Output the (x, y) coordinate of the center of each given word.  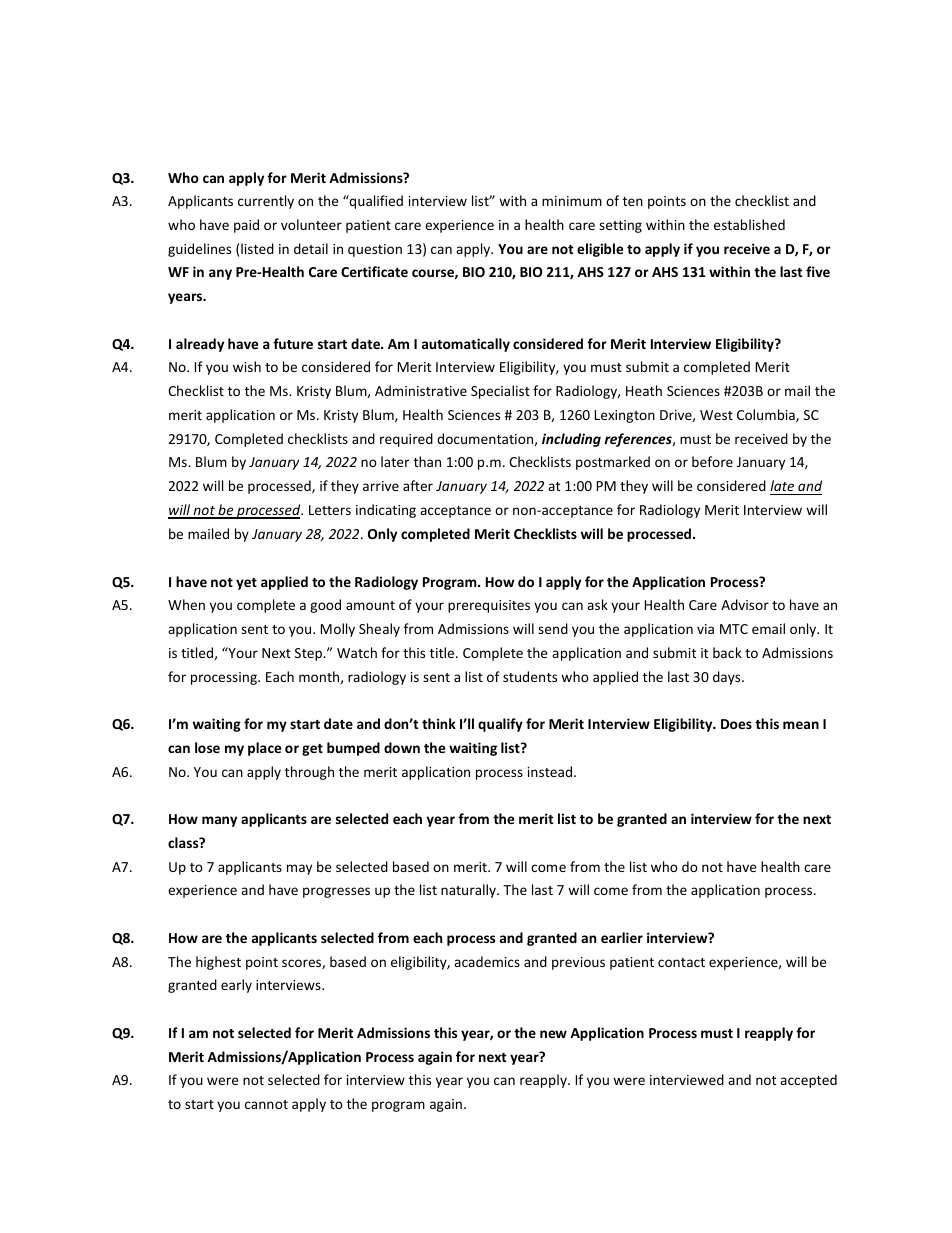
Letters (330, 510)
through (309, 773)
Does (736, 724)
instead (551, 771)
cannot (266, 1104)
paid (246, 226)
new (553, 1034)
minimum (572, 201)
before (712, 461)
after (418, 485)
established (749, 224)
